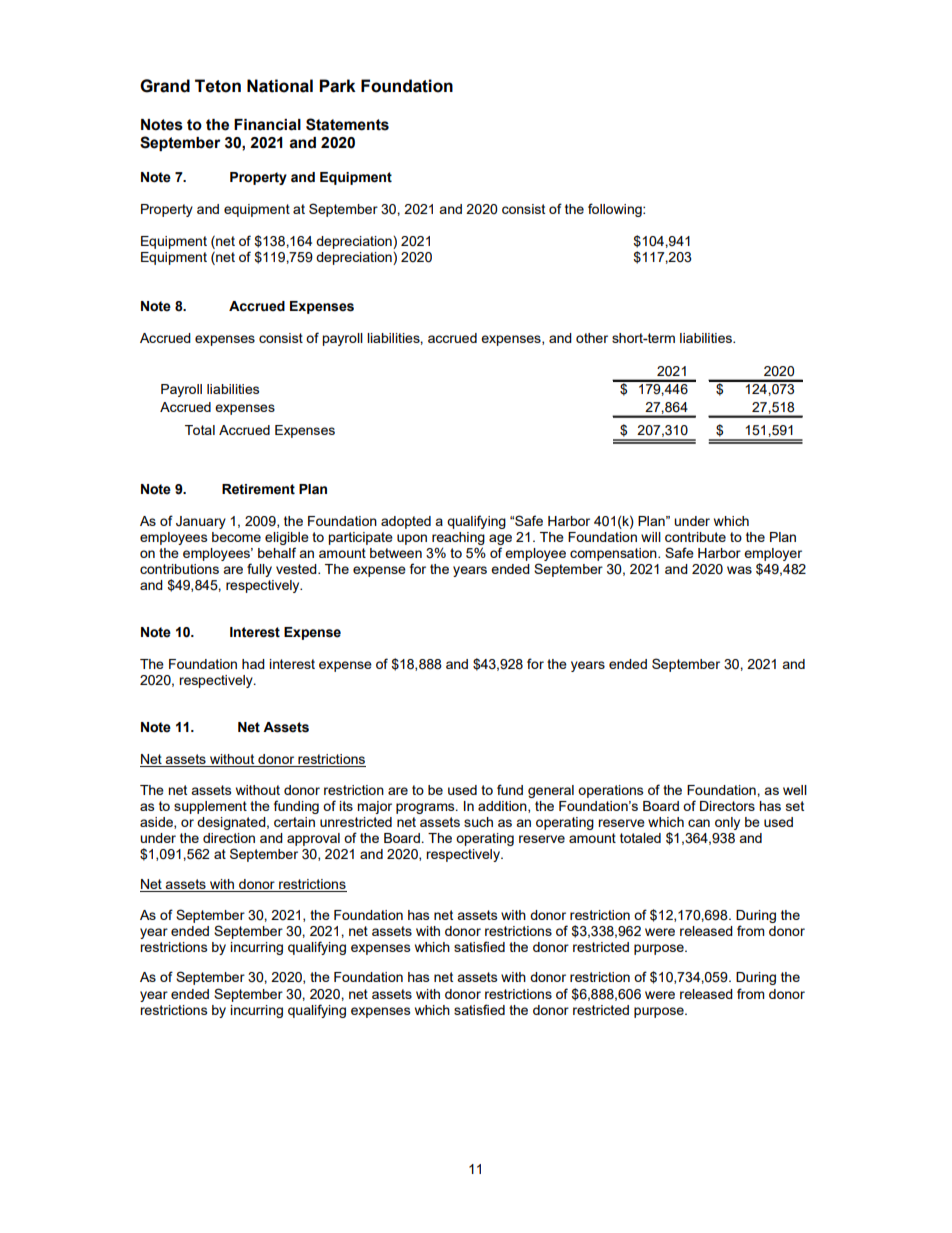 This image has width=952, height=1233. I want to click on Statements, so click(347, 124).
